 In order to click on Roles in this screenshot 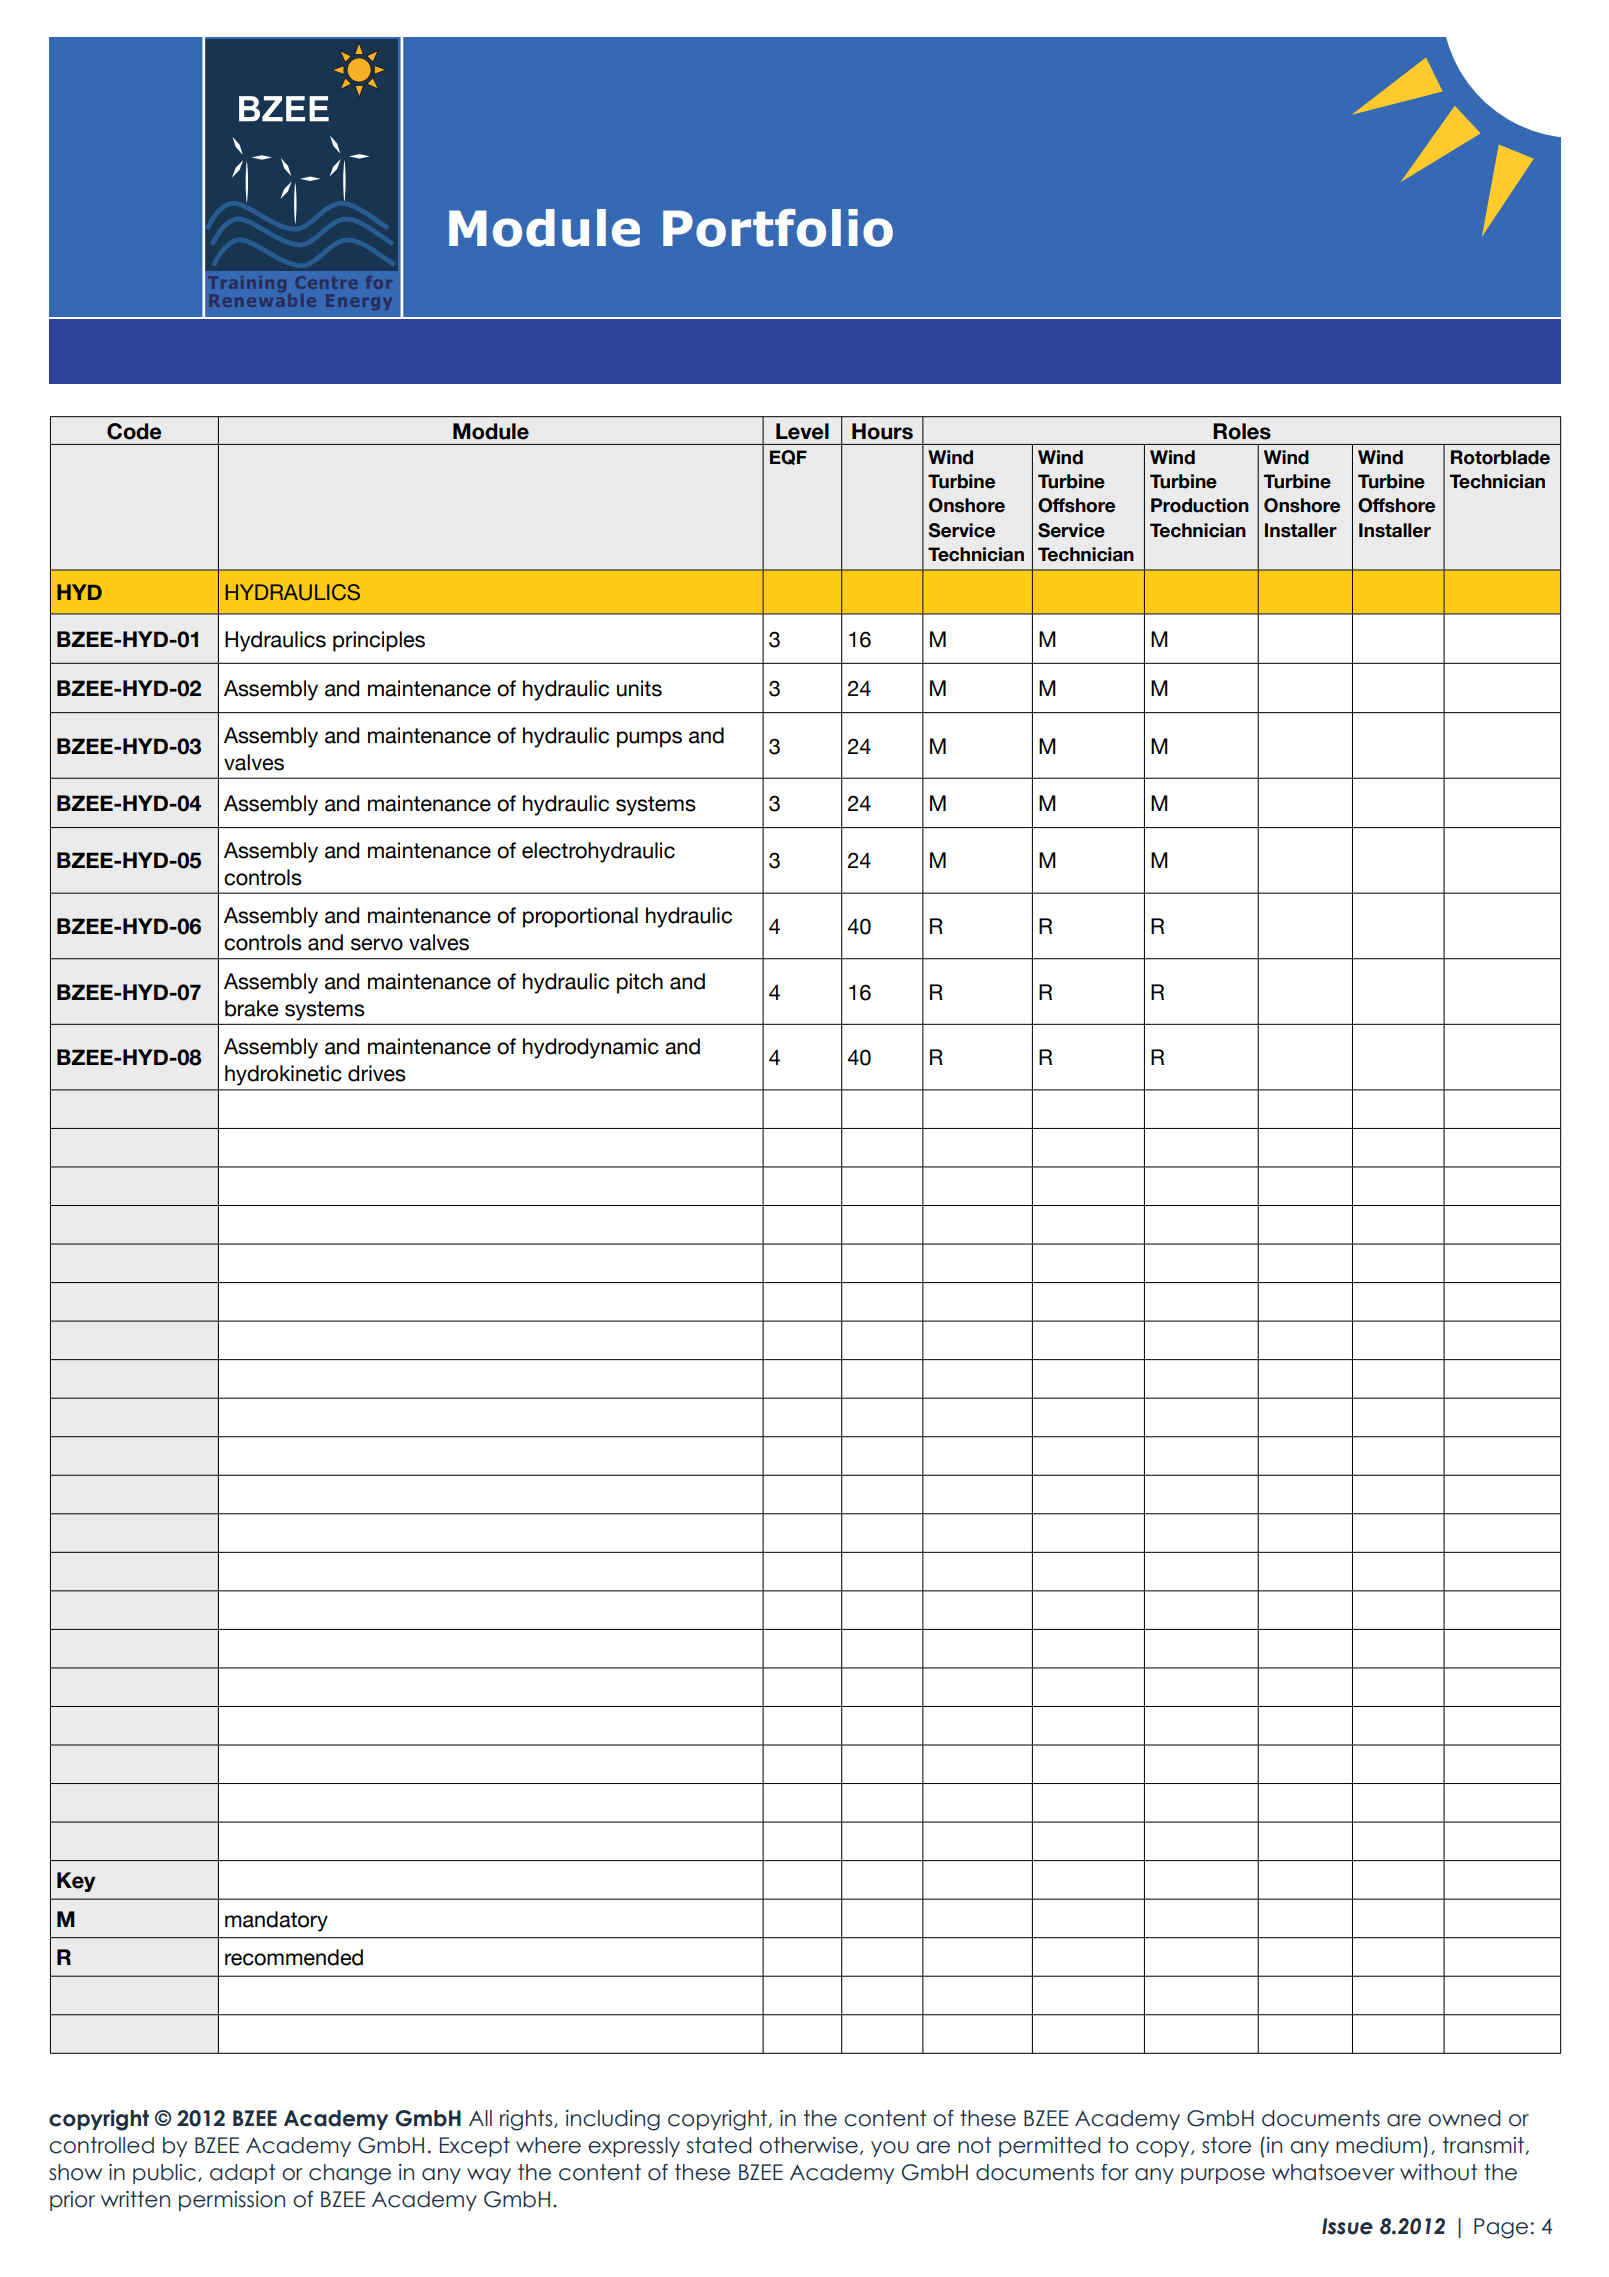, I will do `click(1242, 431)`.
